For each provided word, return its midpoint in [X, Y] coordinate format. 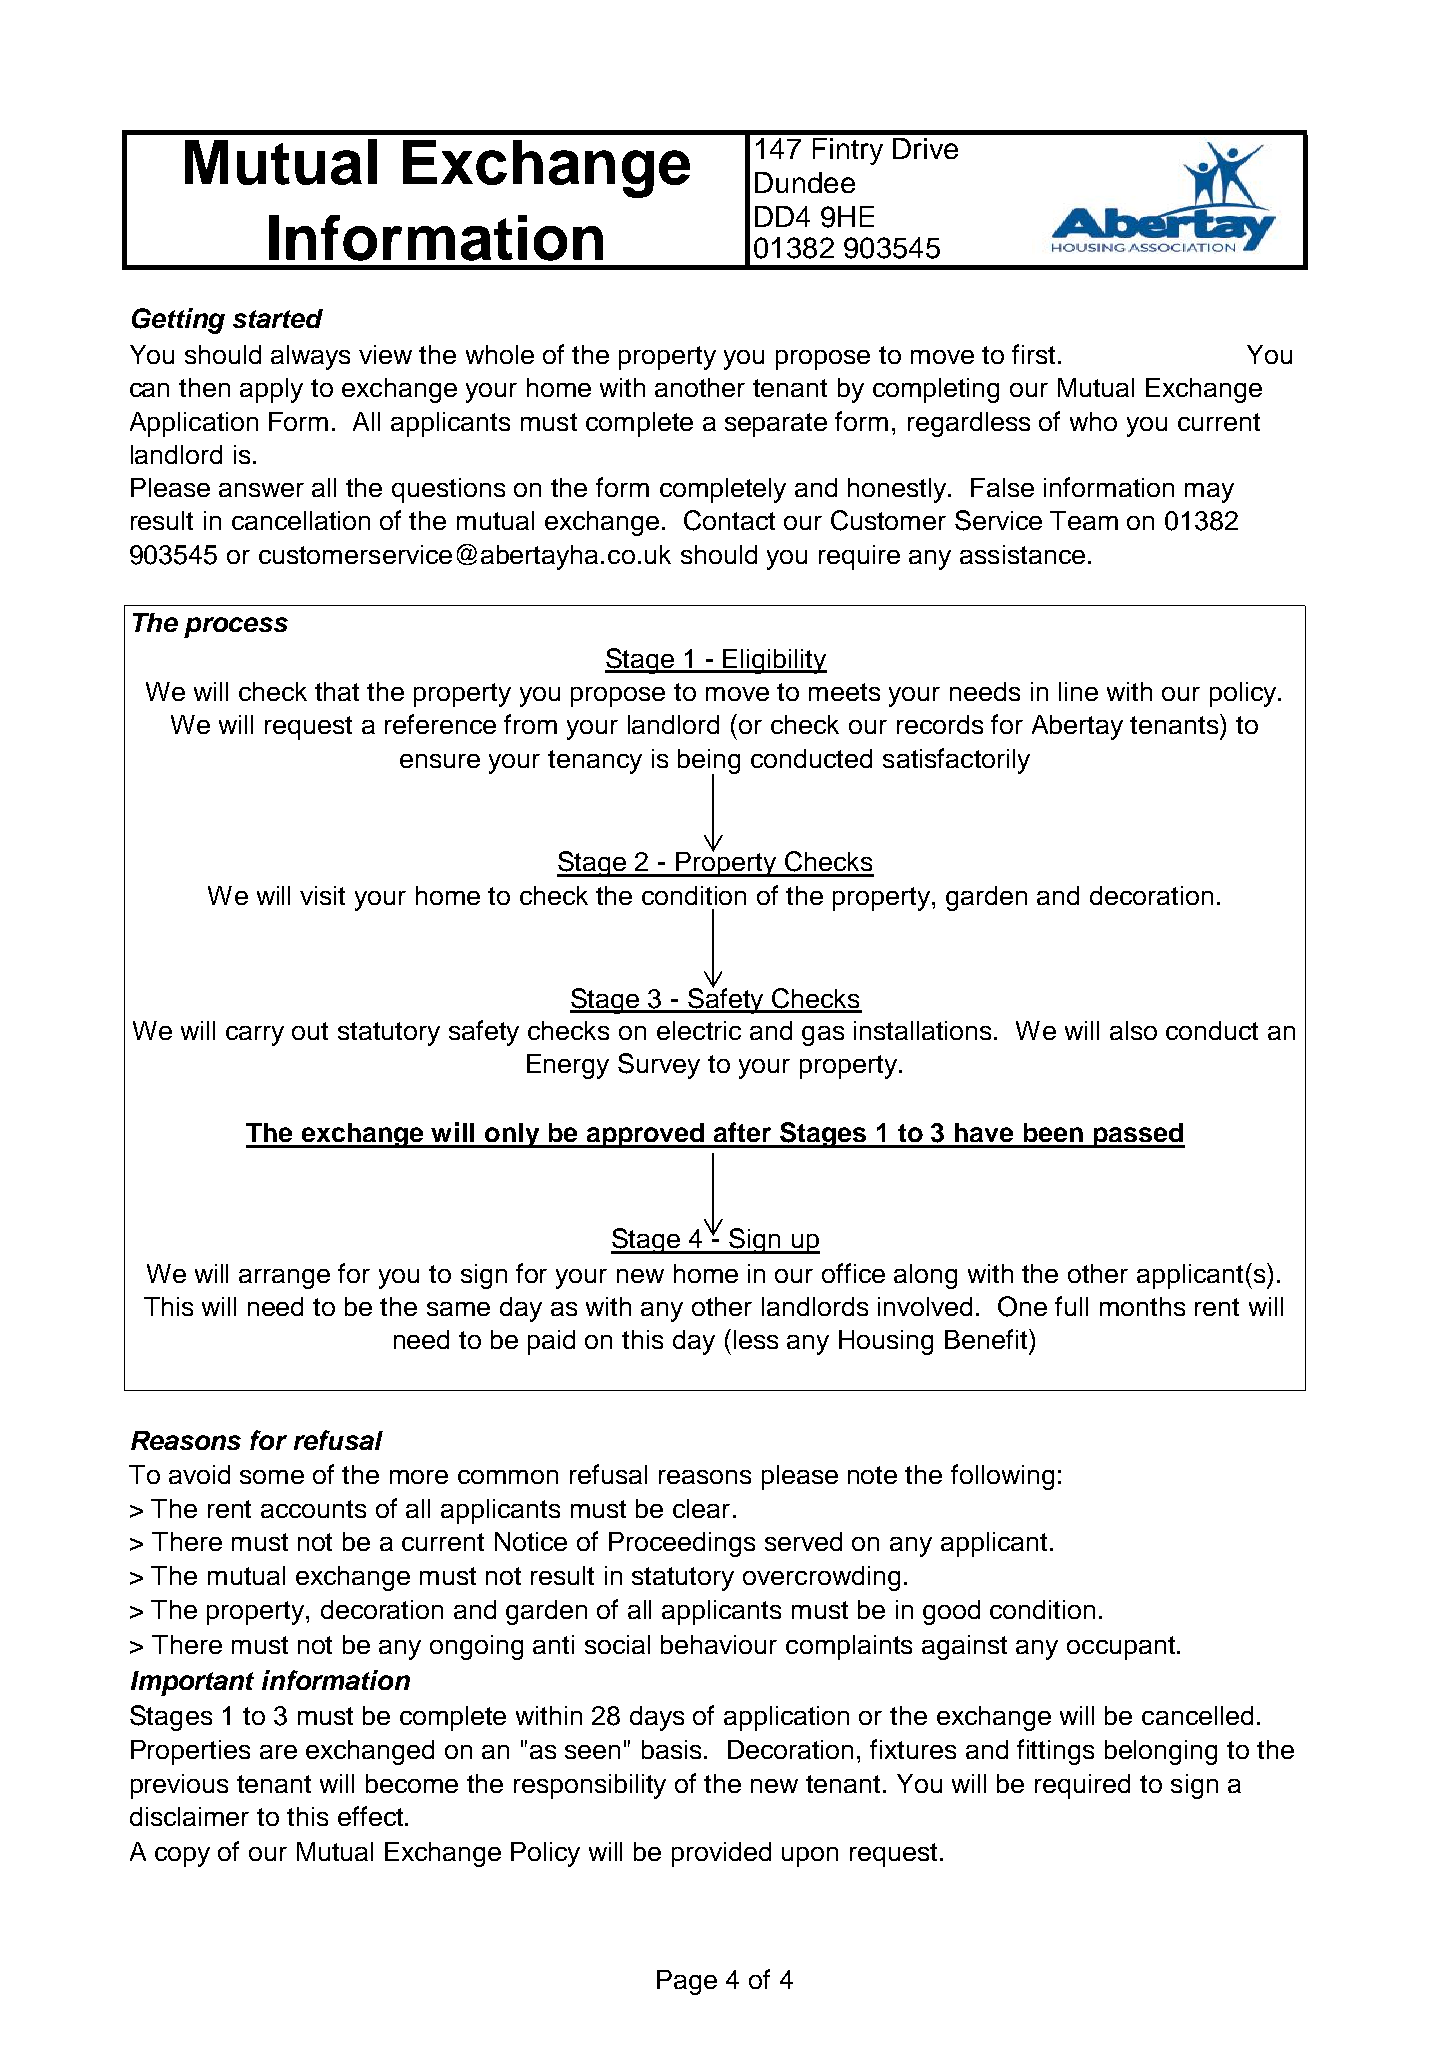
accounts [313, 1509]
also [1133, 1030]
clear [701, 1508]
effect [370, 1816]
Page [687, 1982]
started [278, 318]
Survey [659, 1066]
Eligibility [774, 661]
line [1078, 691]
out [310, 1031]
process [236, 627]
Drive [925, 148]
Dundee [805, 182]
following [1002, 1477]
